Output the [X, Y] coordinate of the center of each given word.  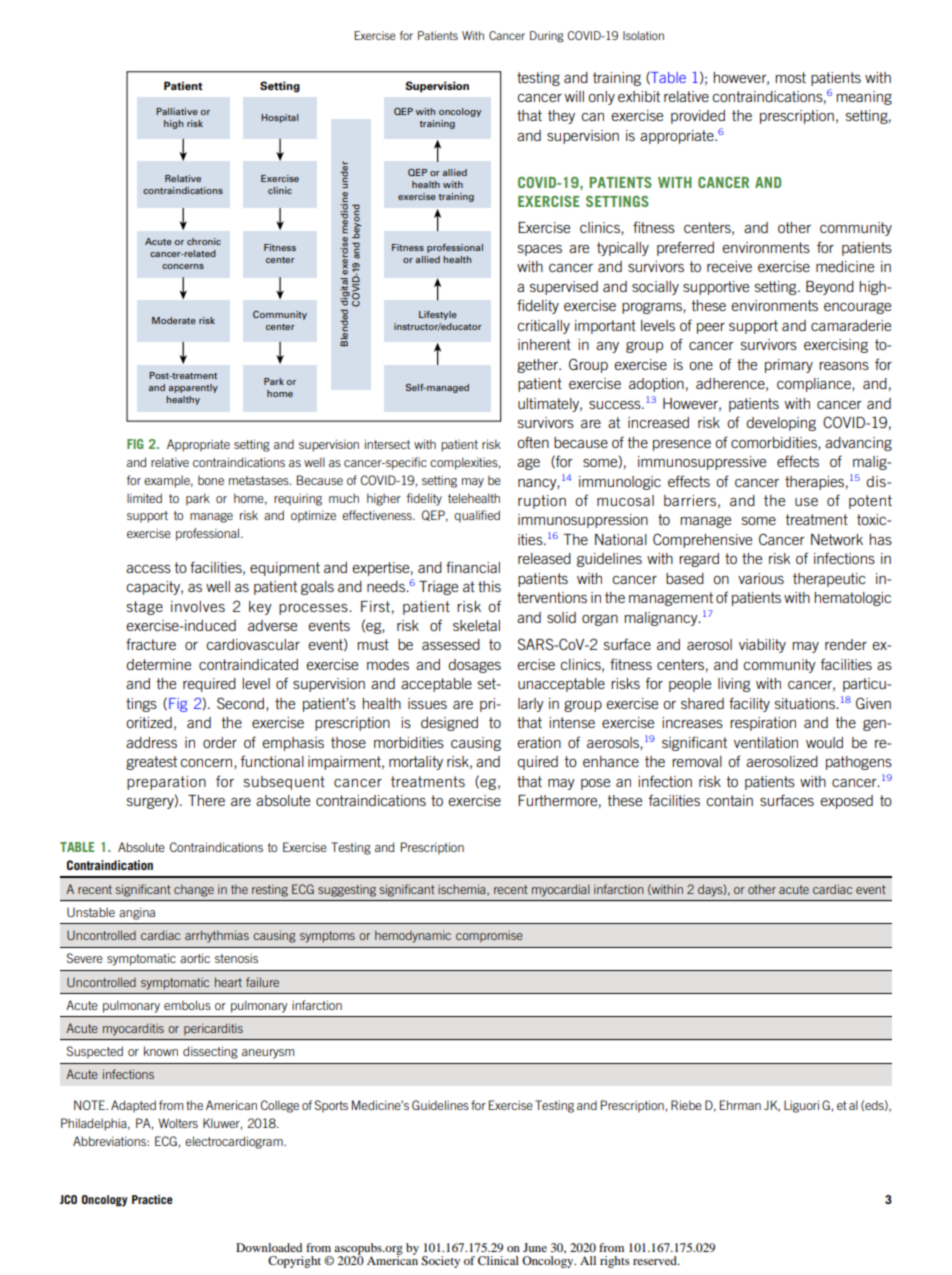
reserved [656, 1260]
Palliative [177, 111]
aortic [195, 958]
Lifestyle [438, 315]
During [547, 37]
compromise [489, 936]
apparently [193, 388]
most [791, 77]
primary [789, 366]
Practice [152, 1199]
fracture [151, 644]
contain [729, 800]
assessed [451, 644]
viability [762, 646]
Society [440, 1262]
